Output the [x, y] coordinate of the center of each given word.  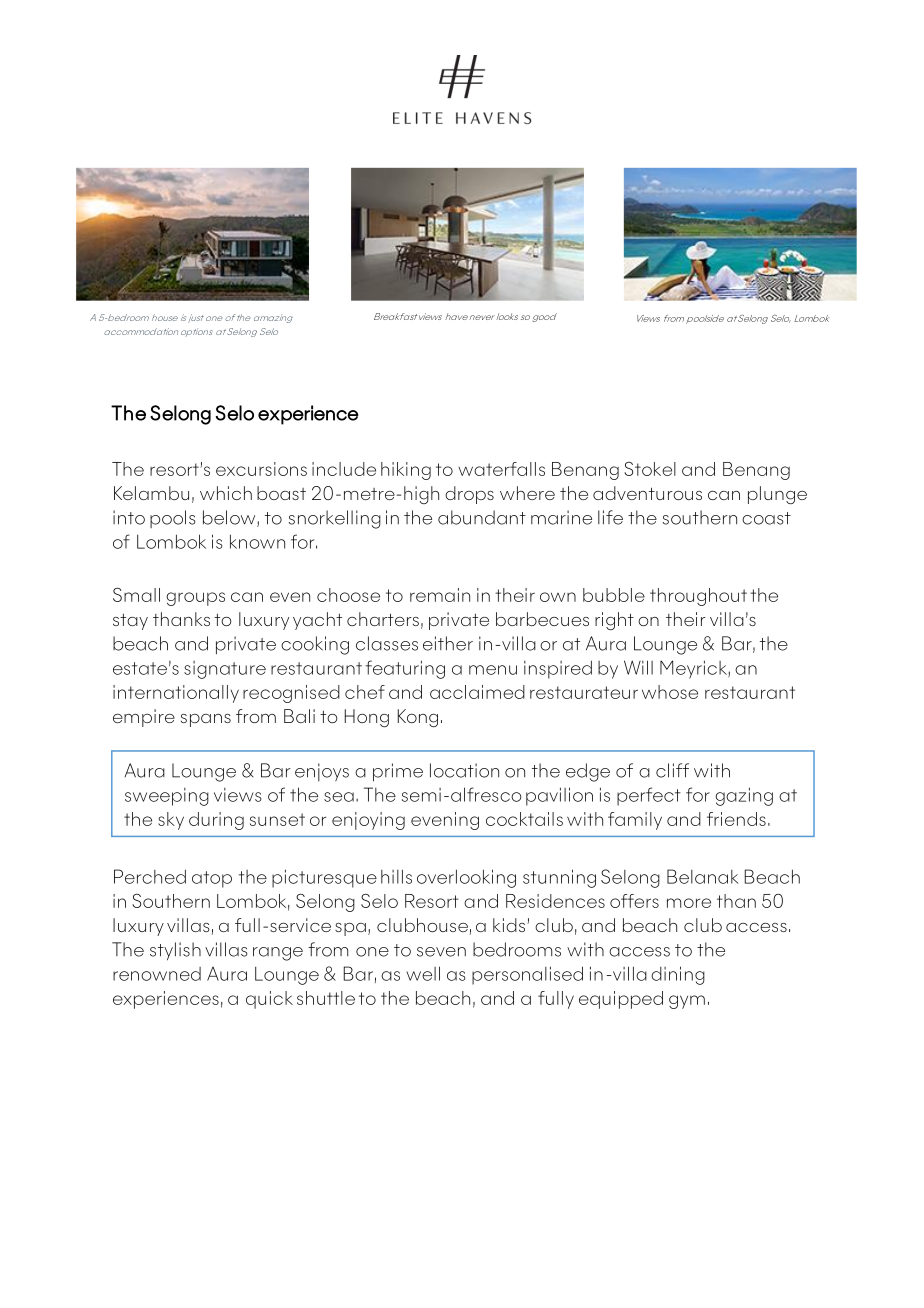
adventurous [647, 493]
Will [638, 667]
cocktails [524, 819]
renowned [157, 974]
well [423, 973]
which [226, 493]
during [216, 821]
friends [736, 819]
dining [678, 975]
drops [469, 495]
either [448, 643]
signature [225, 670]
